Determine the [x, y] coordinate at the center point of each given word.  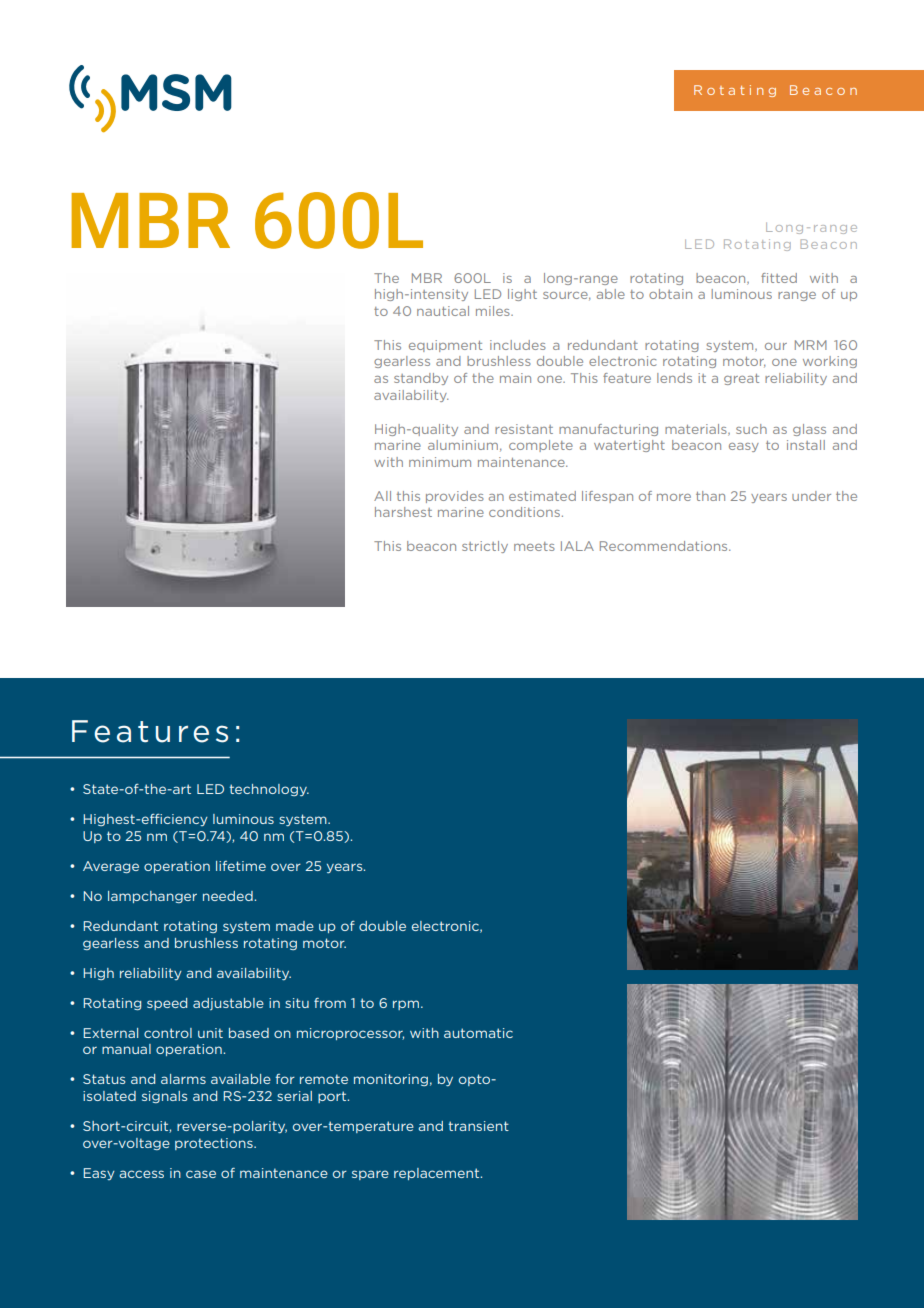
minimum [440, 462]
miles [494, 311]
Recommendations [665, 546]
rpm [407, 1005]
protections [215, 1144]
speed [167, 1004]
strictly [485, 547]
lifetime [241, 866]
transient [478, 1126]
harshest [403, 512]
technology [269, 790]
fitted [779, 278]
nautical [443, 311]
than [710, 496]
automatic [478, 1033]
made [295, 926]
